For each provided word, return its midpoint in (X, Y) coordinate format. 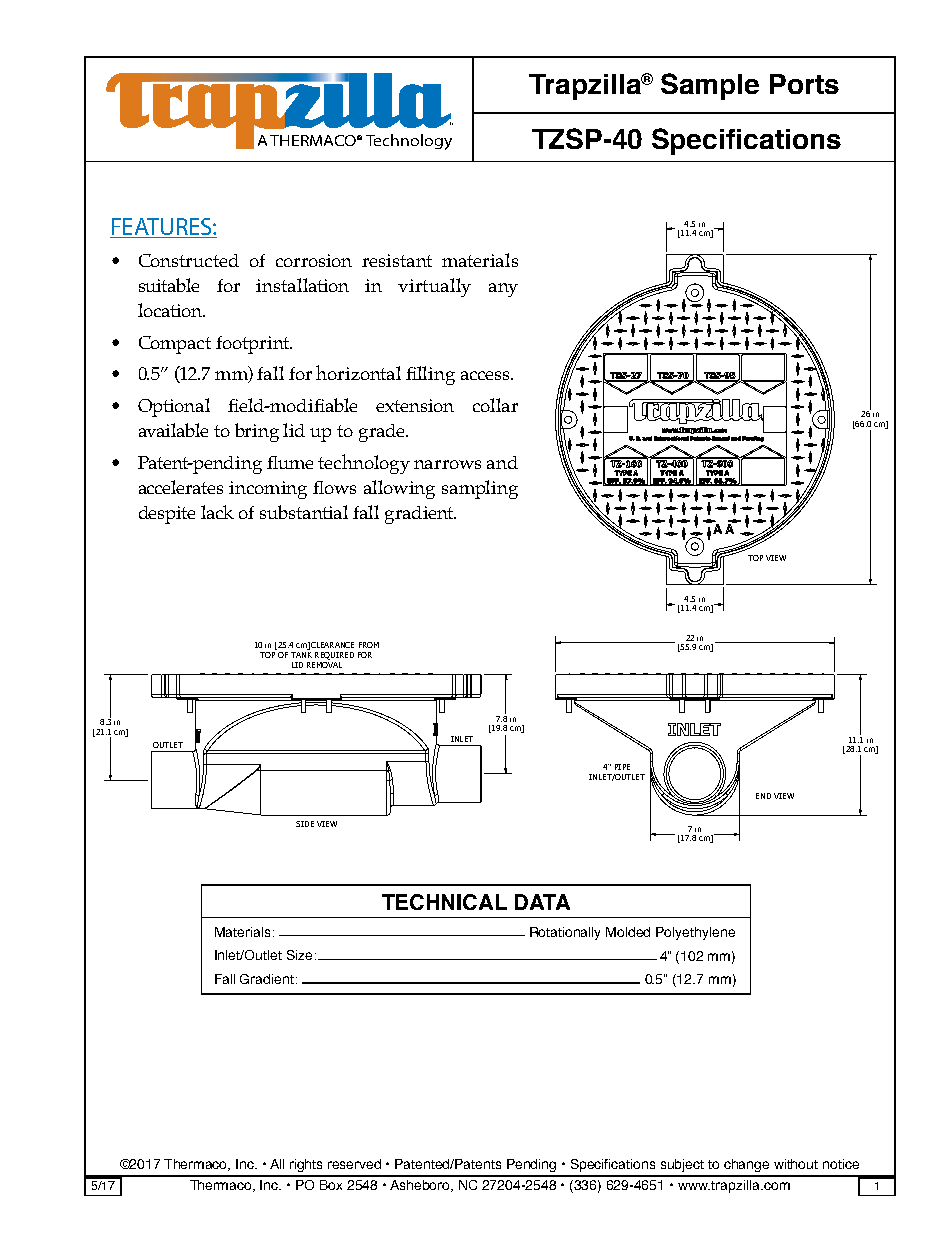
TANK (301, 655)
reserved (354, 1164)
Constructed (189, 260)
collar (495, 405)
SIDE (305, 824)
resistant (397, 260)
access (486, 375)
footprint (253, 345)
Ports (804, 84)
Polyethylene (695, 933)
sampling (480, 489)
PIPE (622, 767)
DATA (542, 902)
